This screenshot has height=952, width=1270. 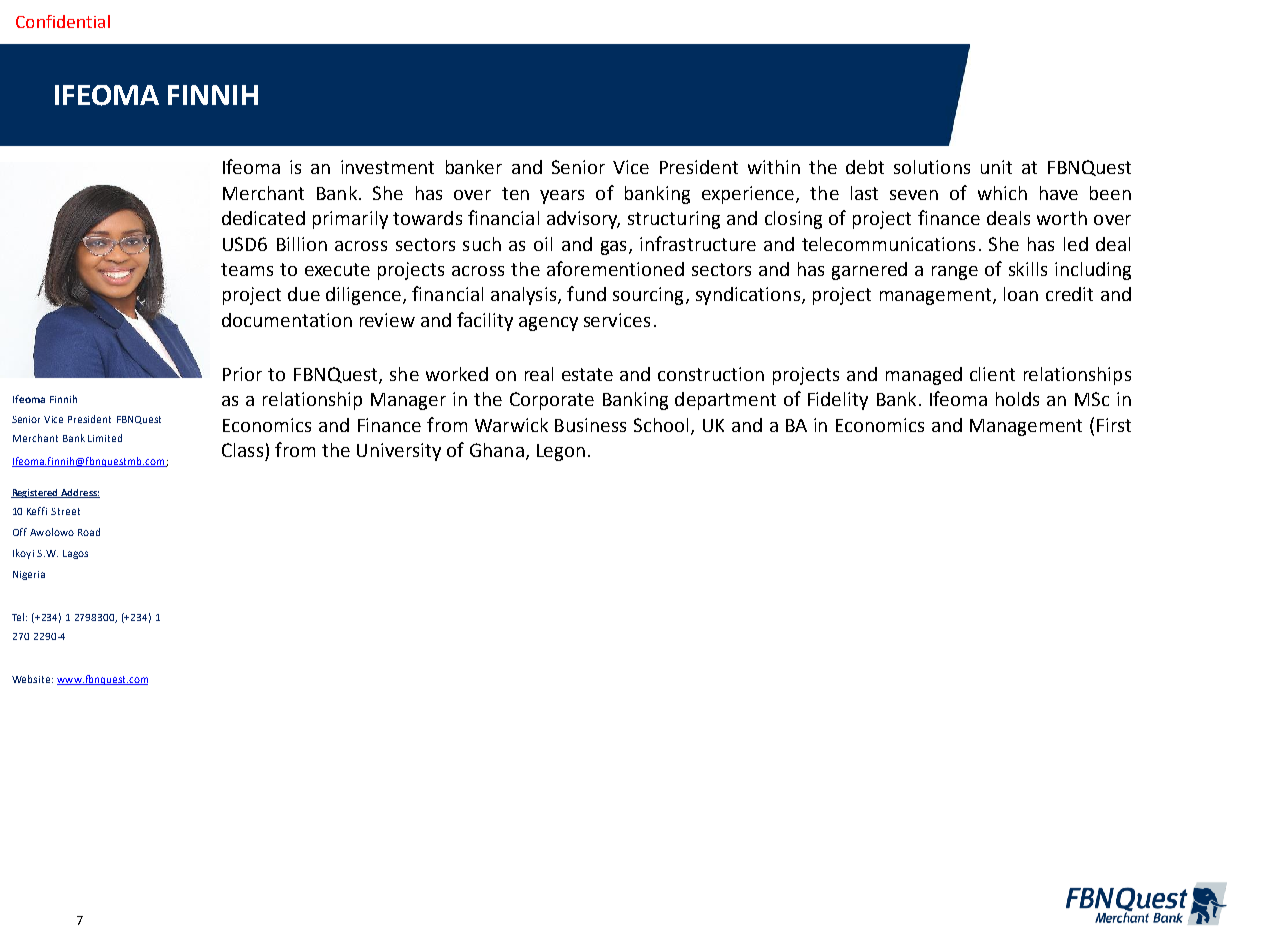 What do you see at coordinates (105, 438) in the screenshot?
I see `Limited` at bounding box center [105, 438].
